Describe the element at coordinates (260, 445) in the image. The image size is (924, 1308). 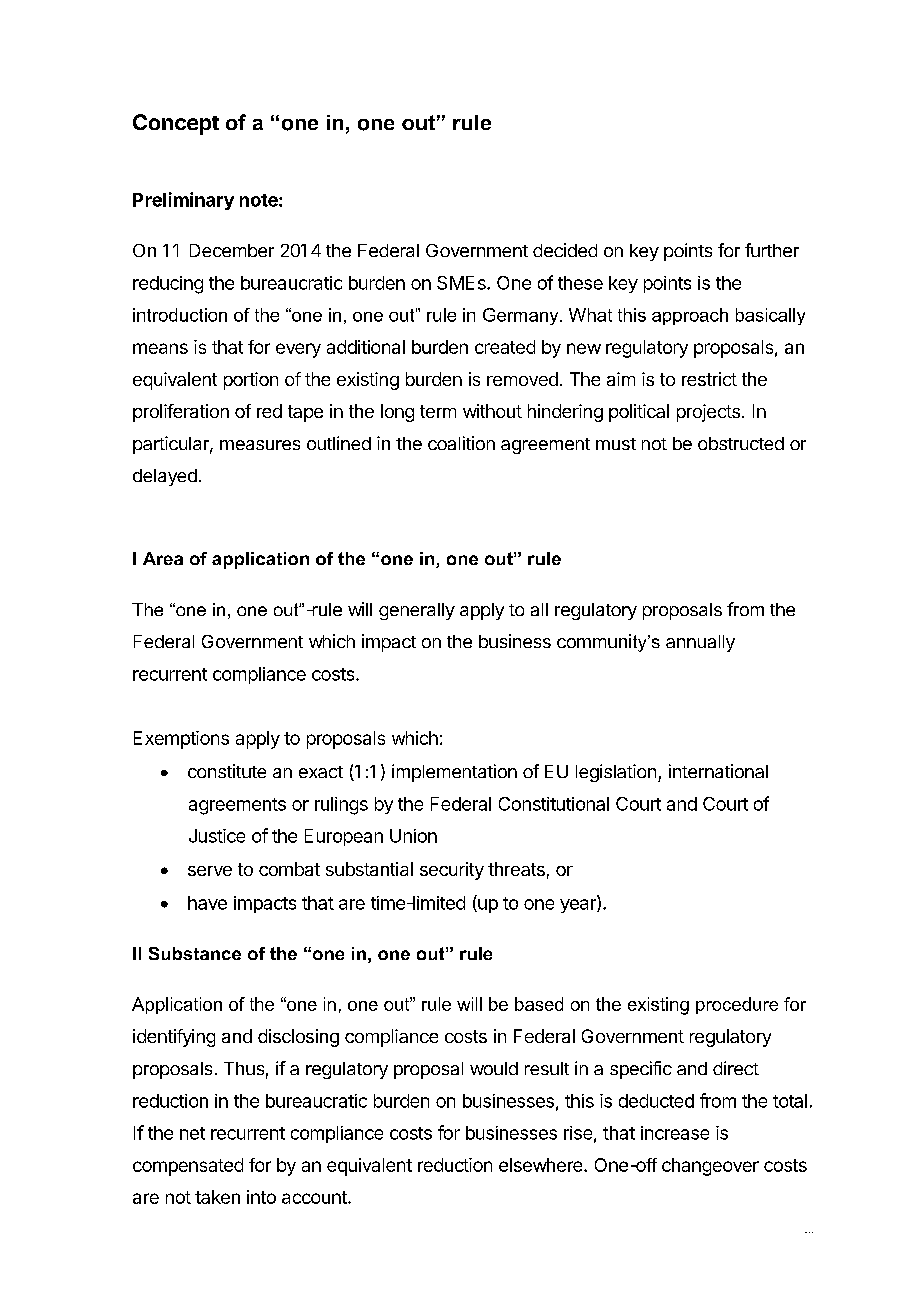
I see `measures` at that location.
